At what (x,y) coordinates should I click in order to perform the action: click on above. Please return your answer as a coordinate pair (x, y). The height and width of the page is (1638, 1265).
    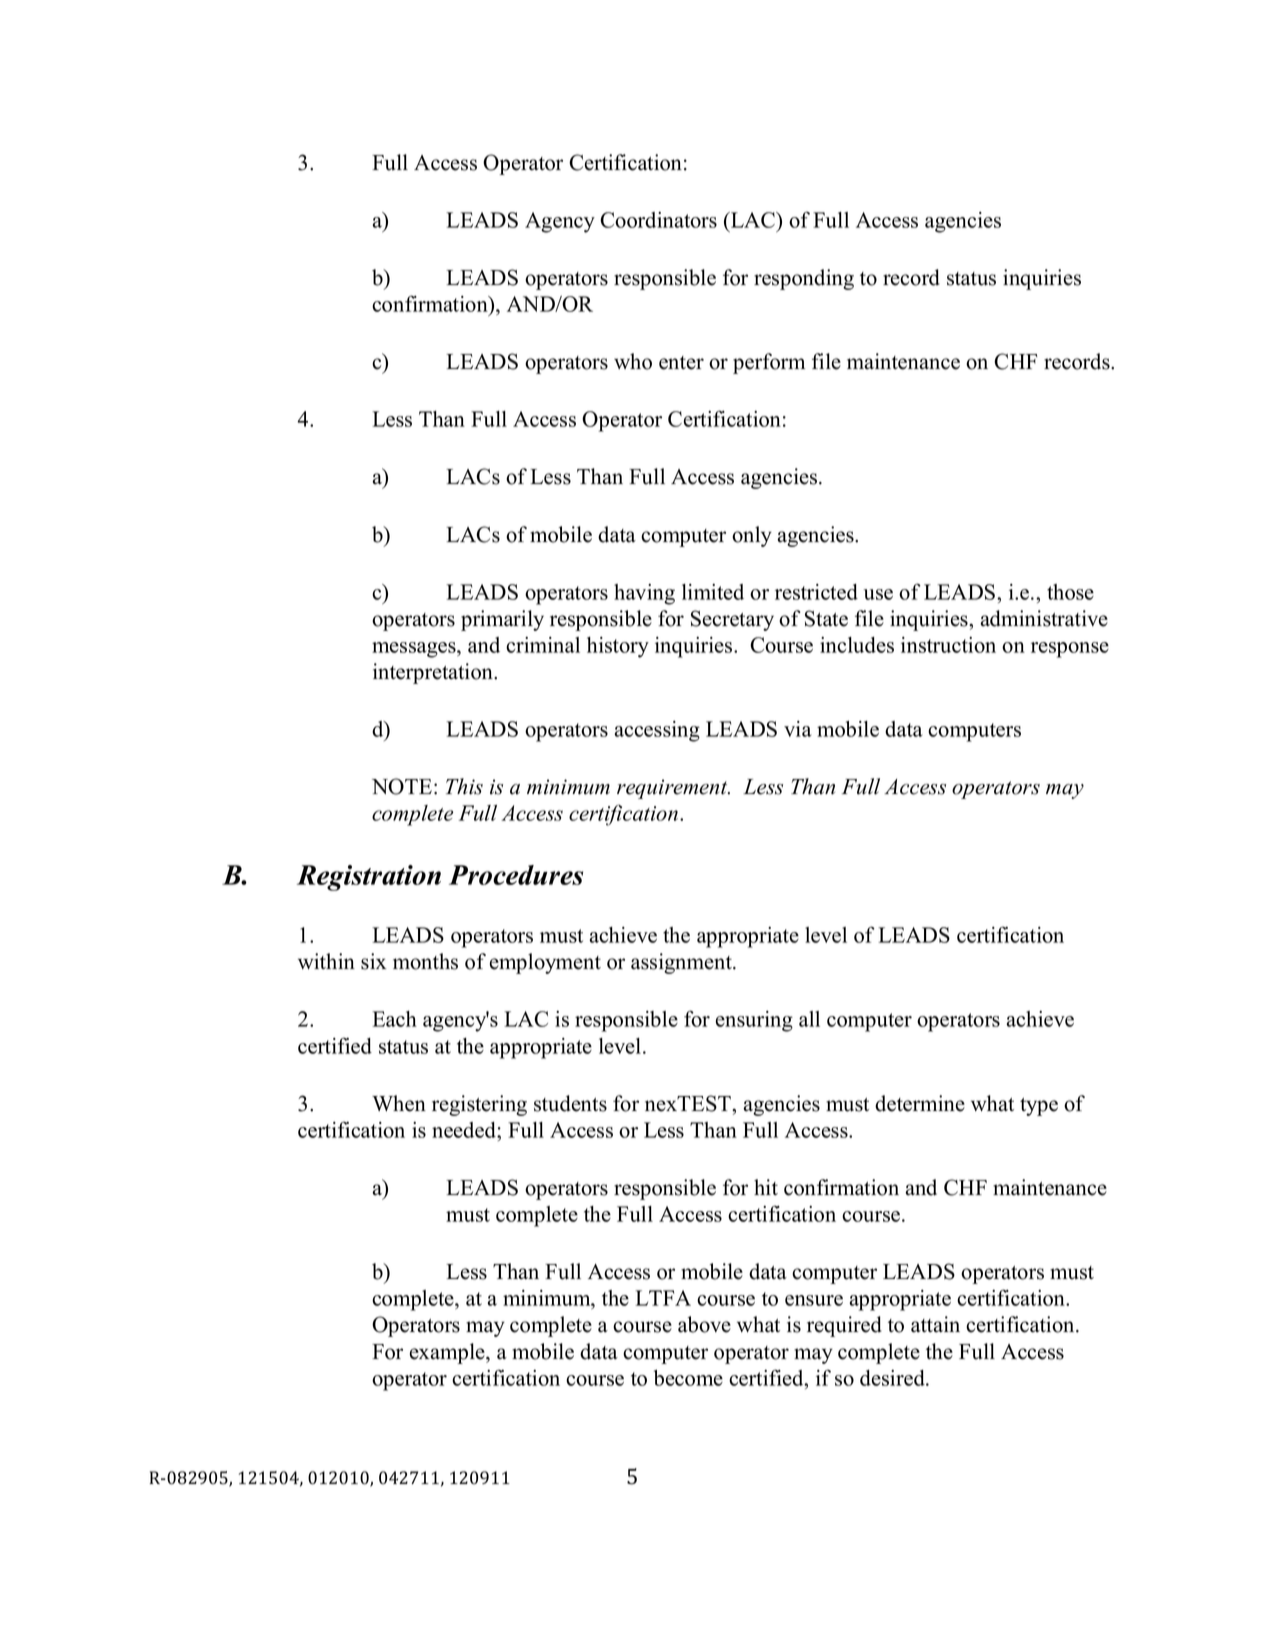
    Looking at the image, I should click on (704, 1324).
